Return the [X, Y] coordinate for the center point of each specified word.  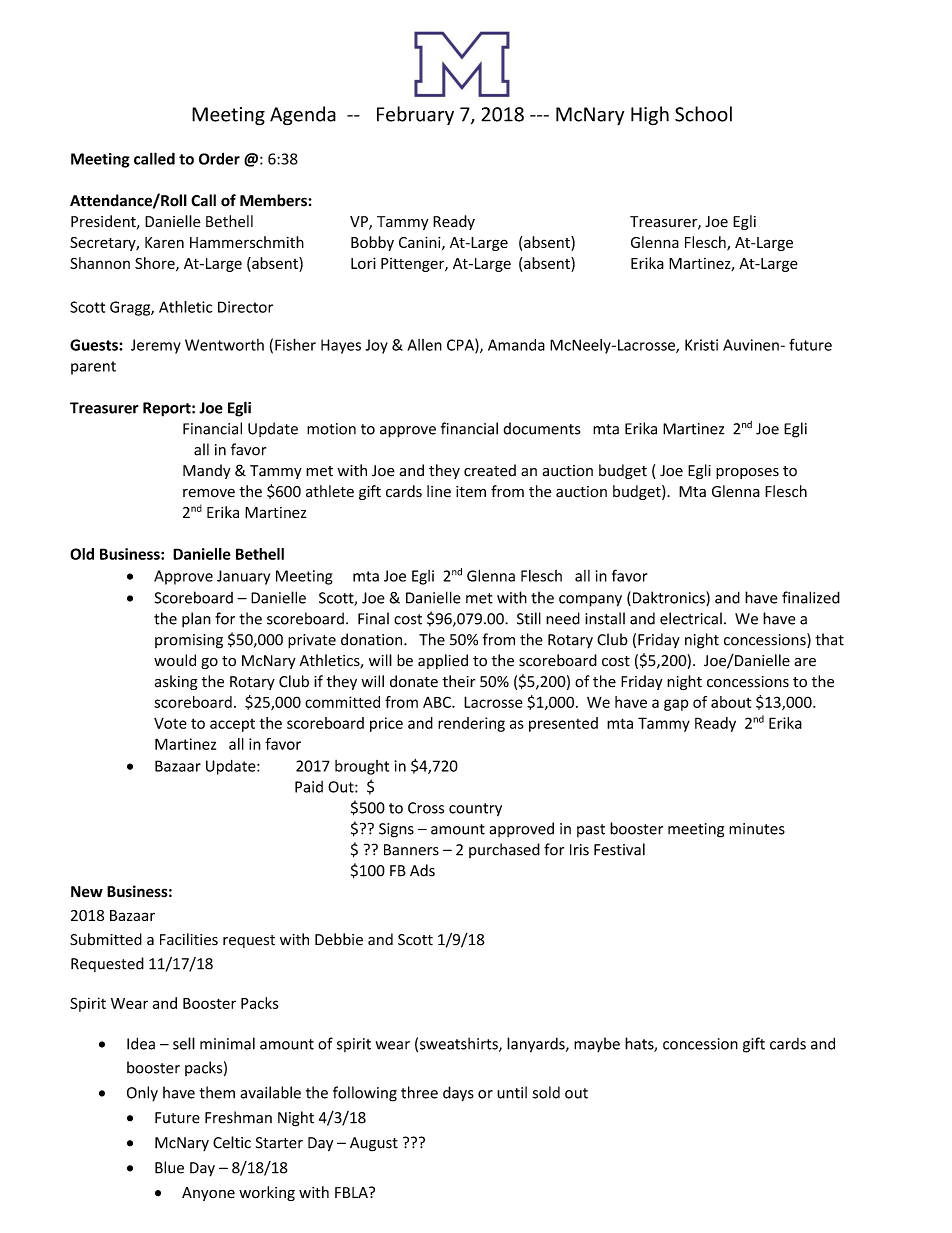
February [415, 115]
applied [443, 661]
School [703, 114]
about [731, 702]
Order [219, 159]
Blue [169, 1167]
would [175, 660]
